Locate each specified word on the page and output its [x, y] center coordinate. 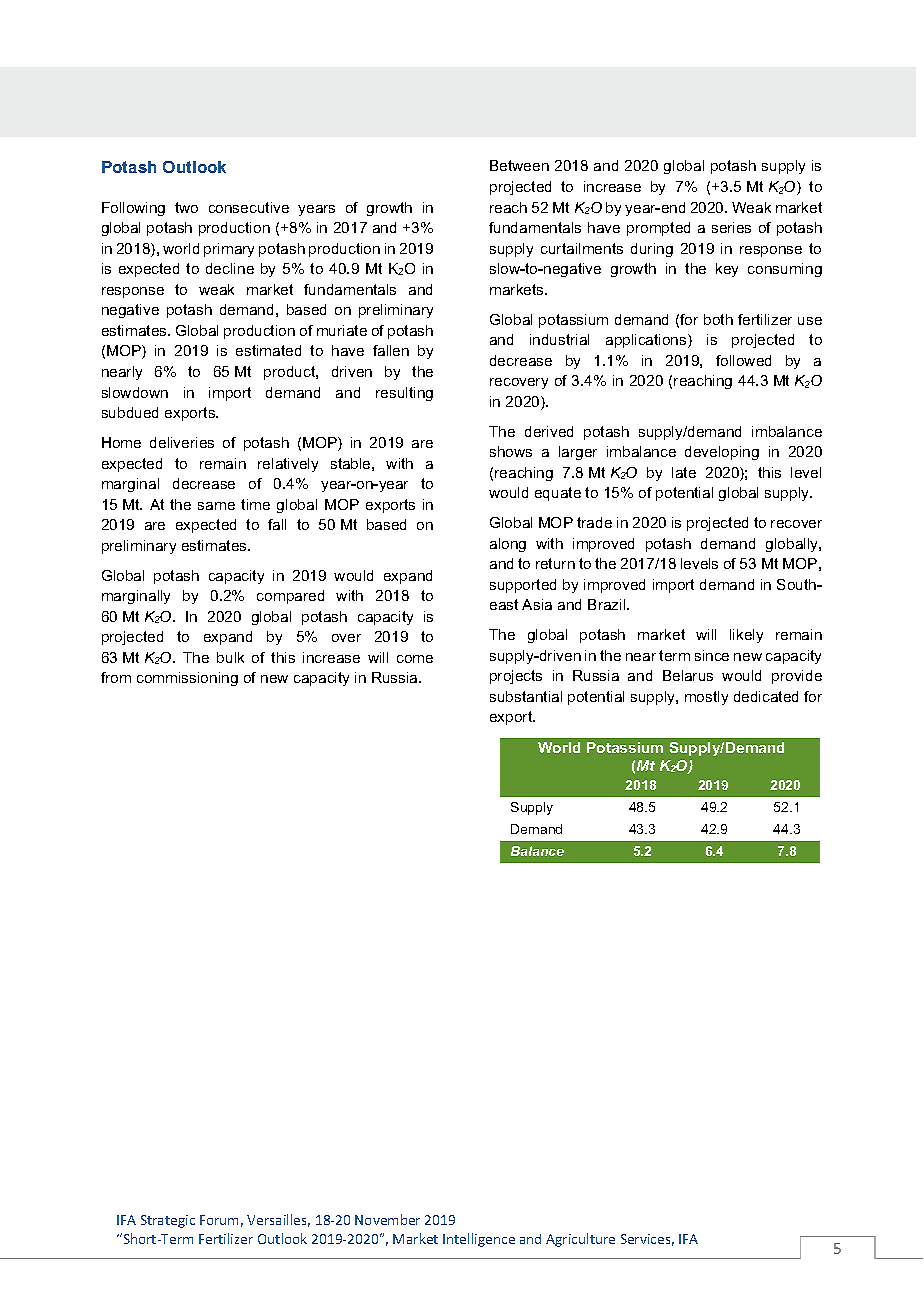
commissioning [187, 679]
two [186, 207]
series [731, 227]
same [216, 506]
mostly [706, 698]
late [684, 472]
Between [519, 165]
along [508, 545]
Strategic [168, 1221]
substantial [526, 696]
